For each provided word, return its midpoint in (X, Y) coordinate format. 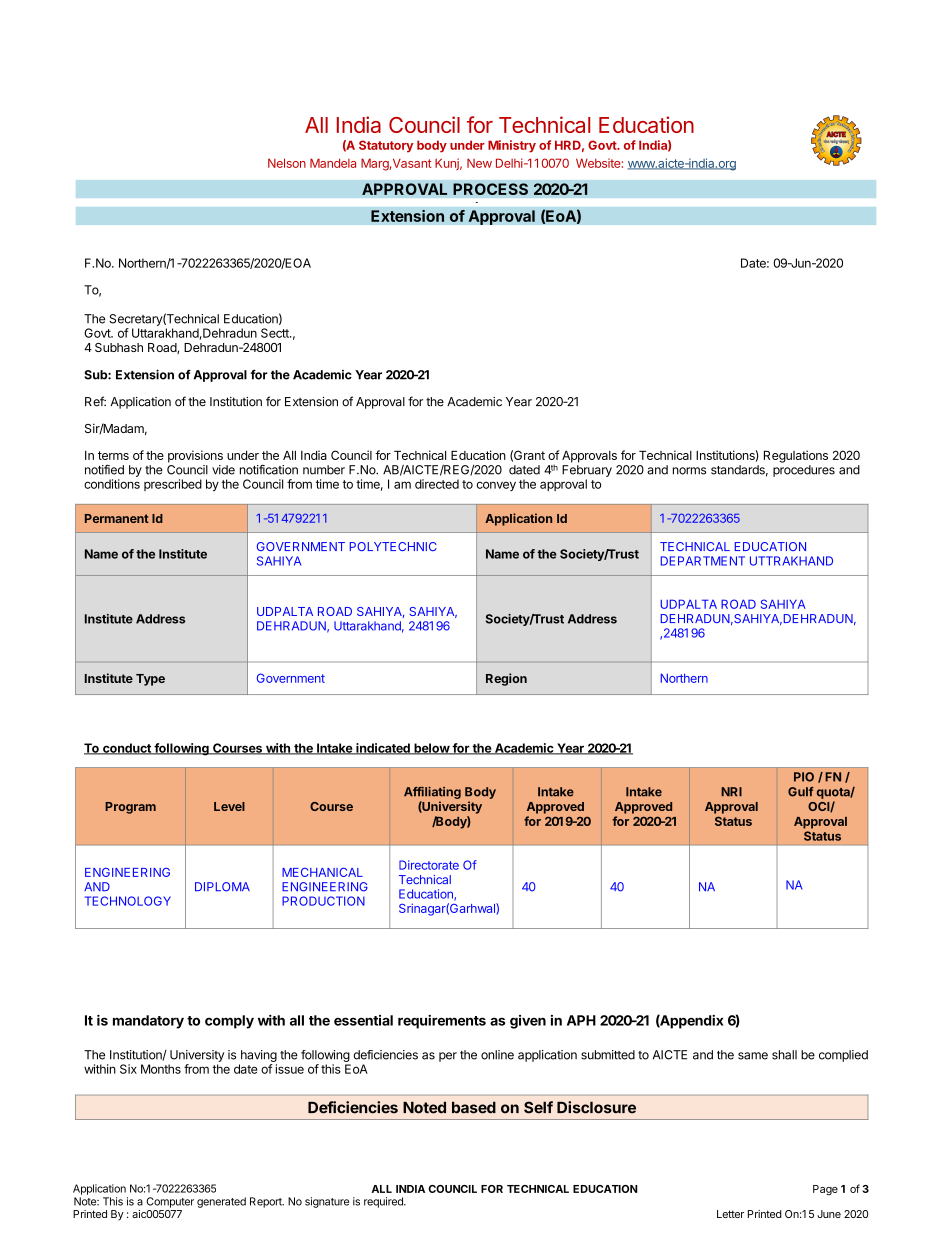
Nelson (287, 163)
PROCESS (490, 189)
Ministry (512, 146)
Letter (730, 1214)
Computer (170, 1202)
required (384, 1202)
